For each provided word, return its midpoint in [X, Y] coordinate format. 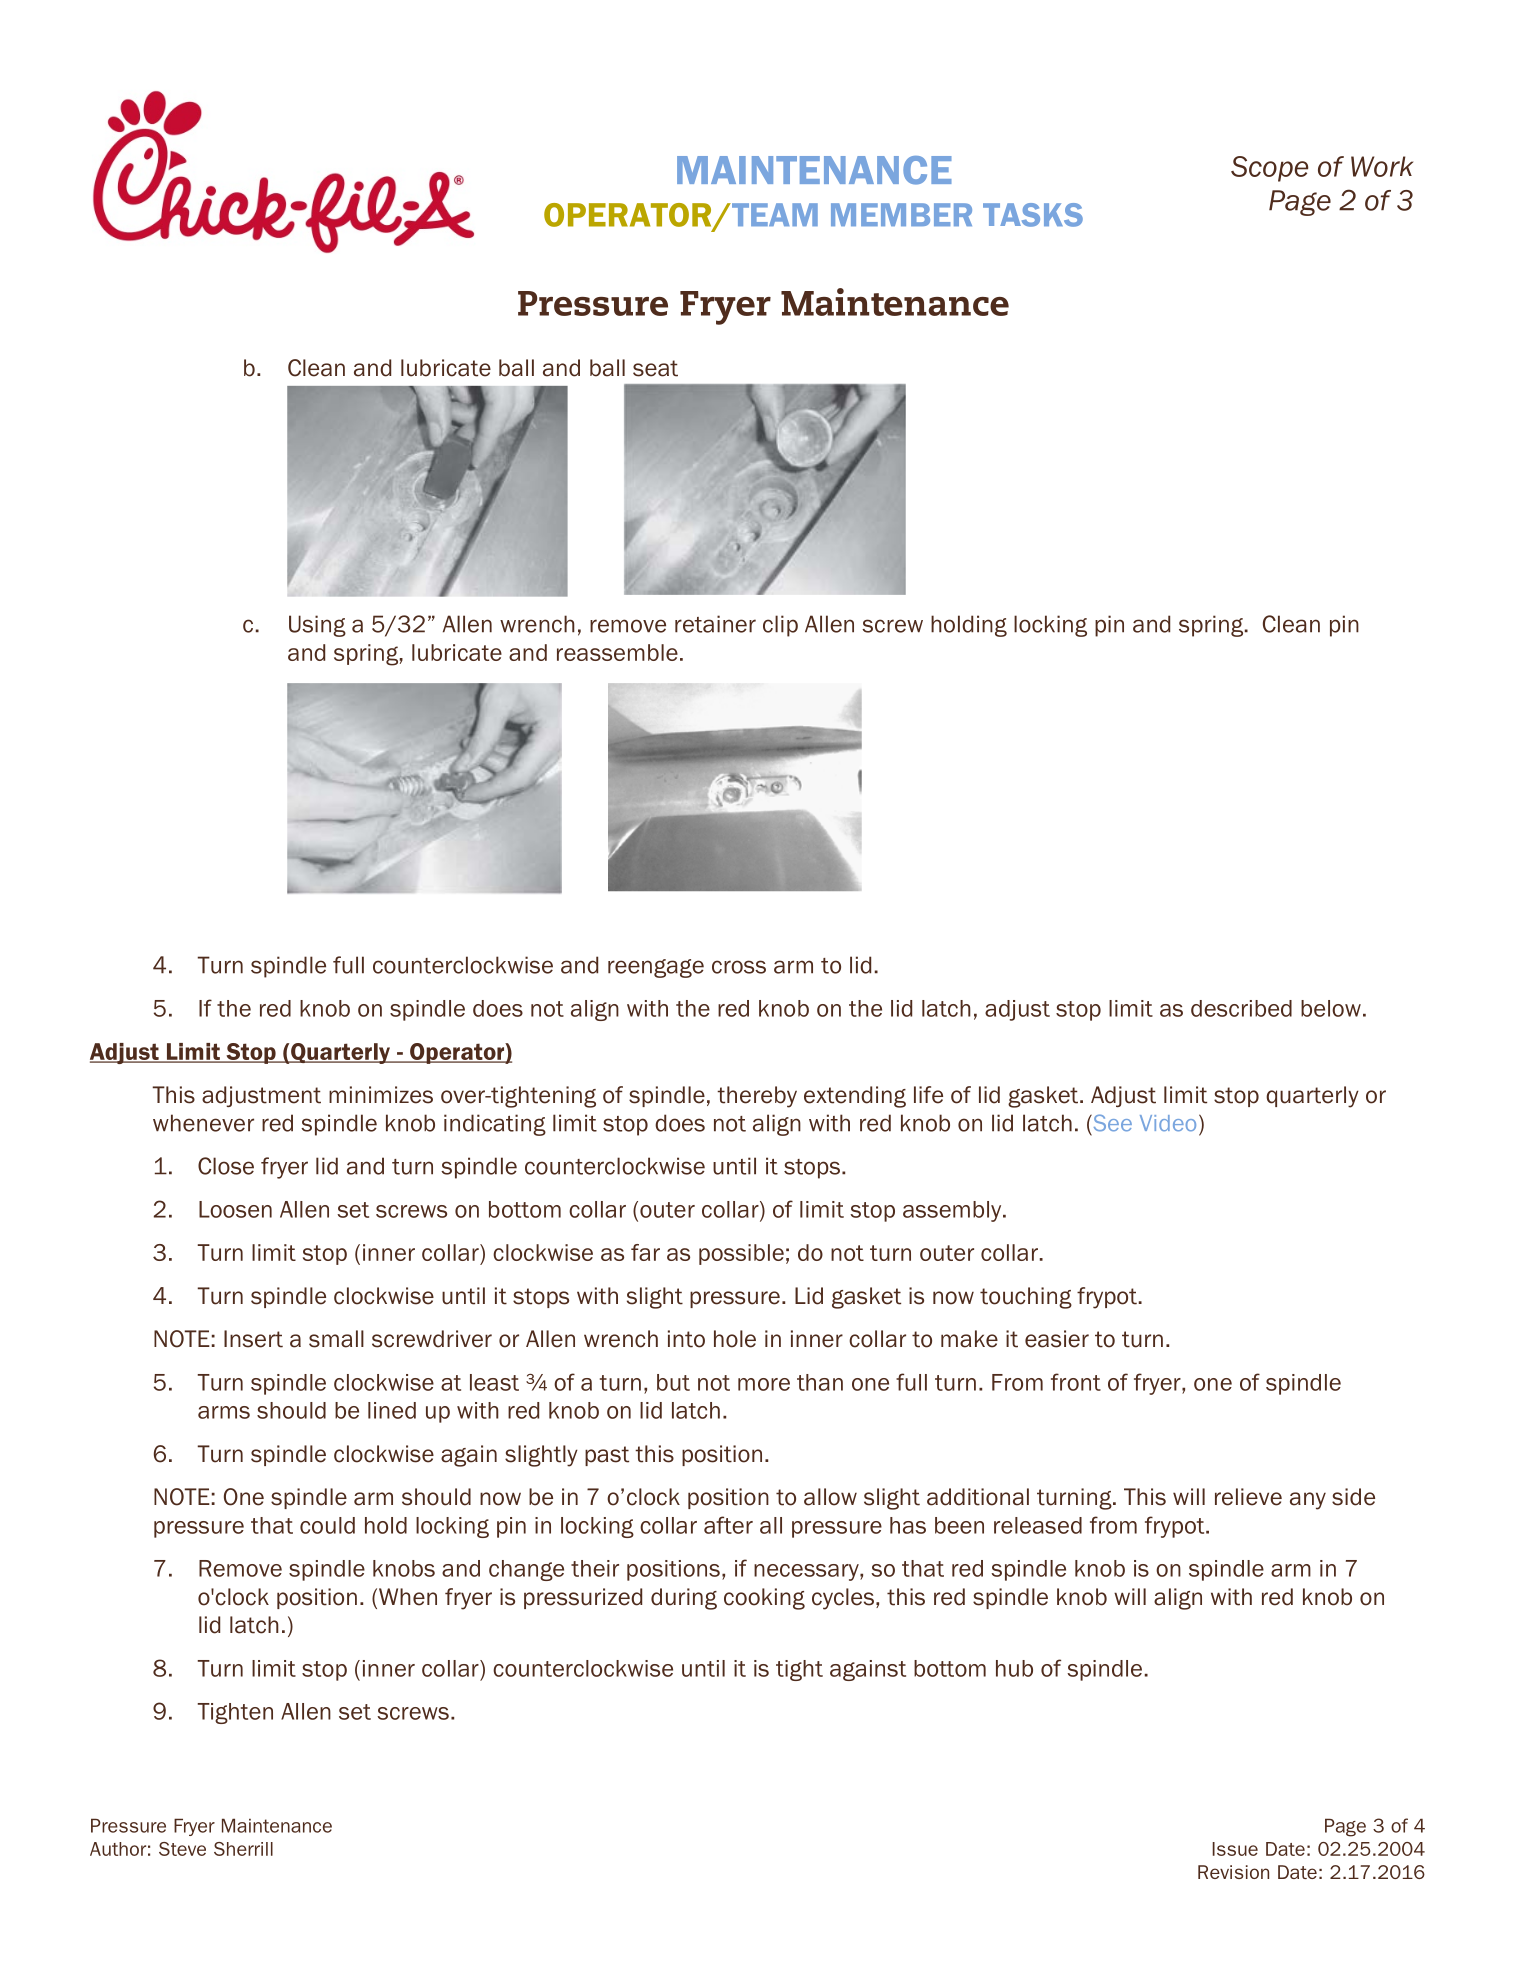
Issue [1235, 1849]
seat [655, 368]
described [1241, 1008]
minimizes [381, 1095]
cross [739, 967]
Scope [1270, 169]
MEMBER [901, 214]
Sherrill [243, 1849]
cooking [764, 1599]
